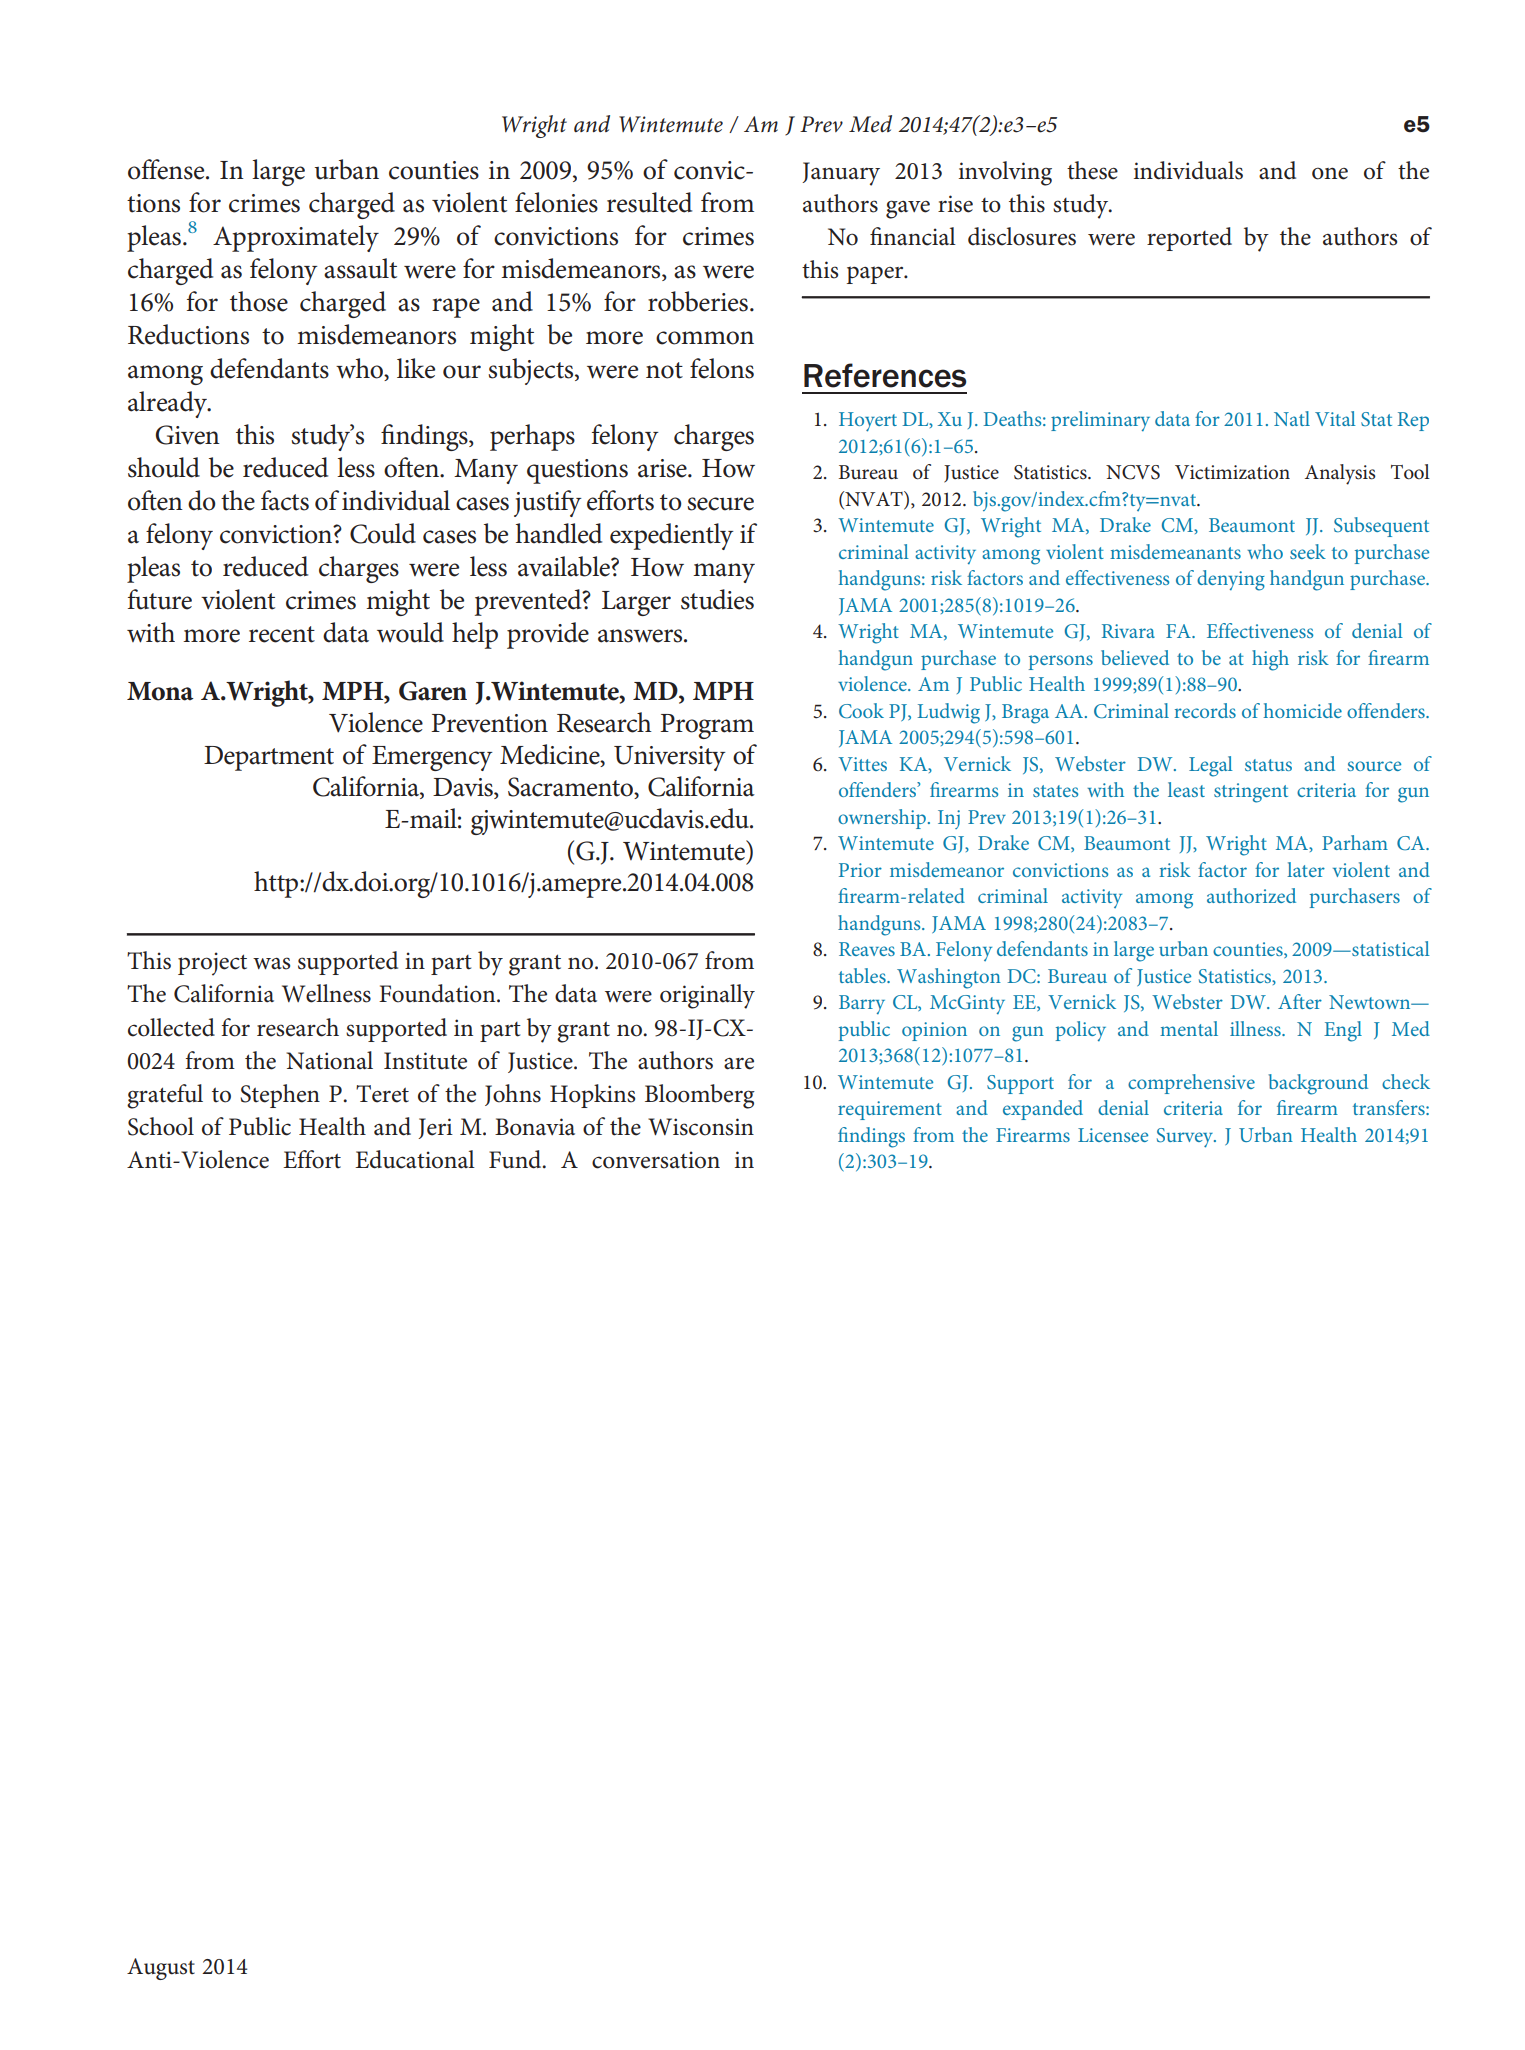  I want to click on illness, so click(1256, 1028).
